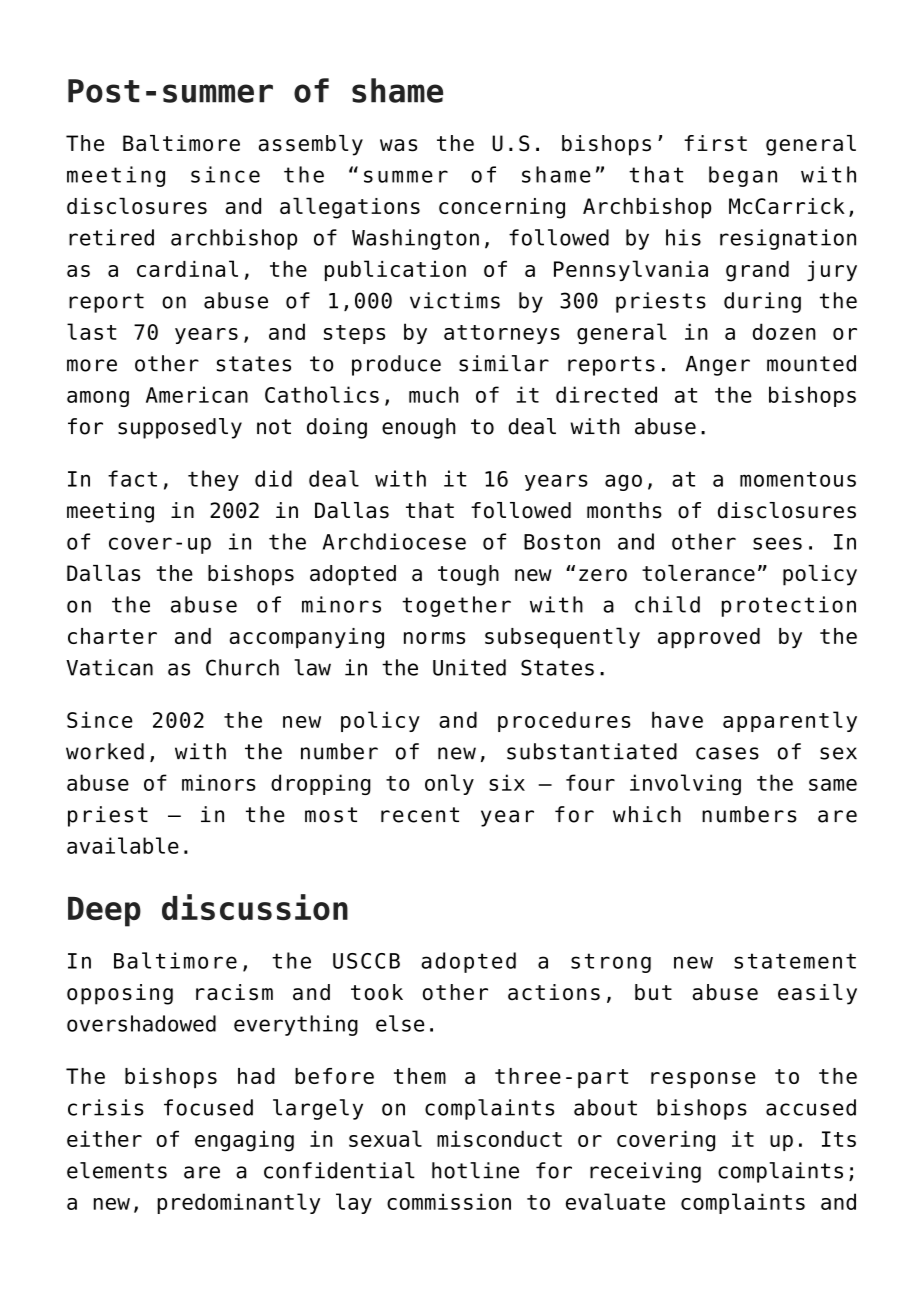  Describe the element at coordinates (475, 1170) in the document. I see `hotline` at that location.
